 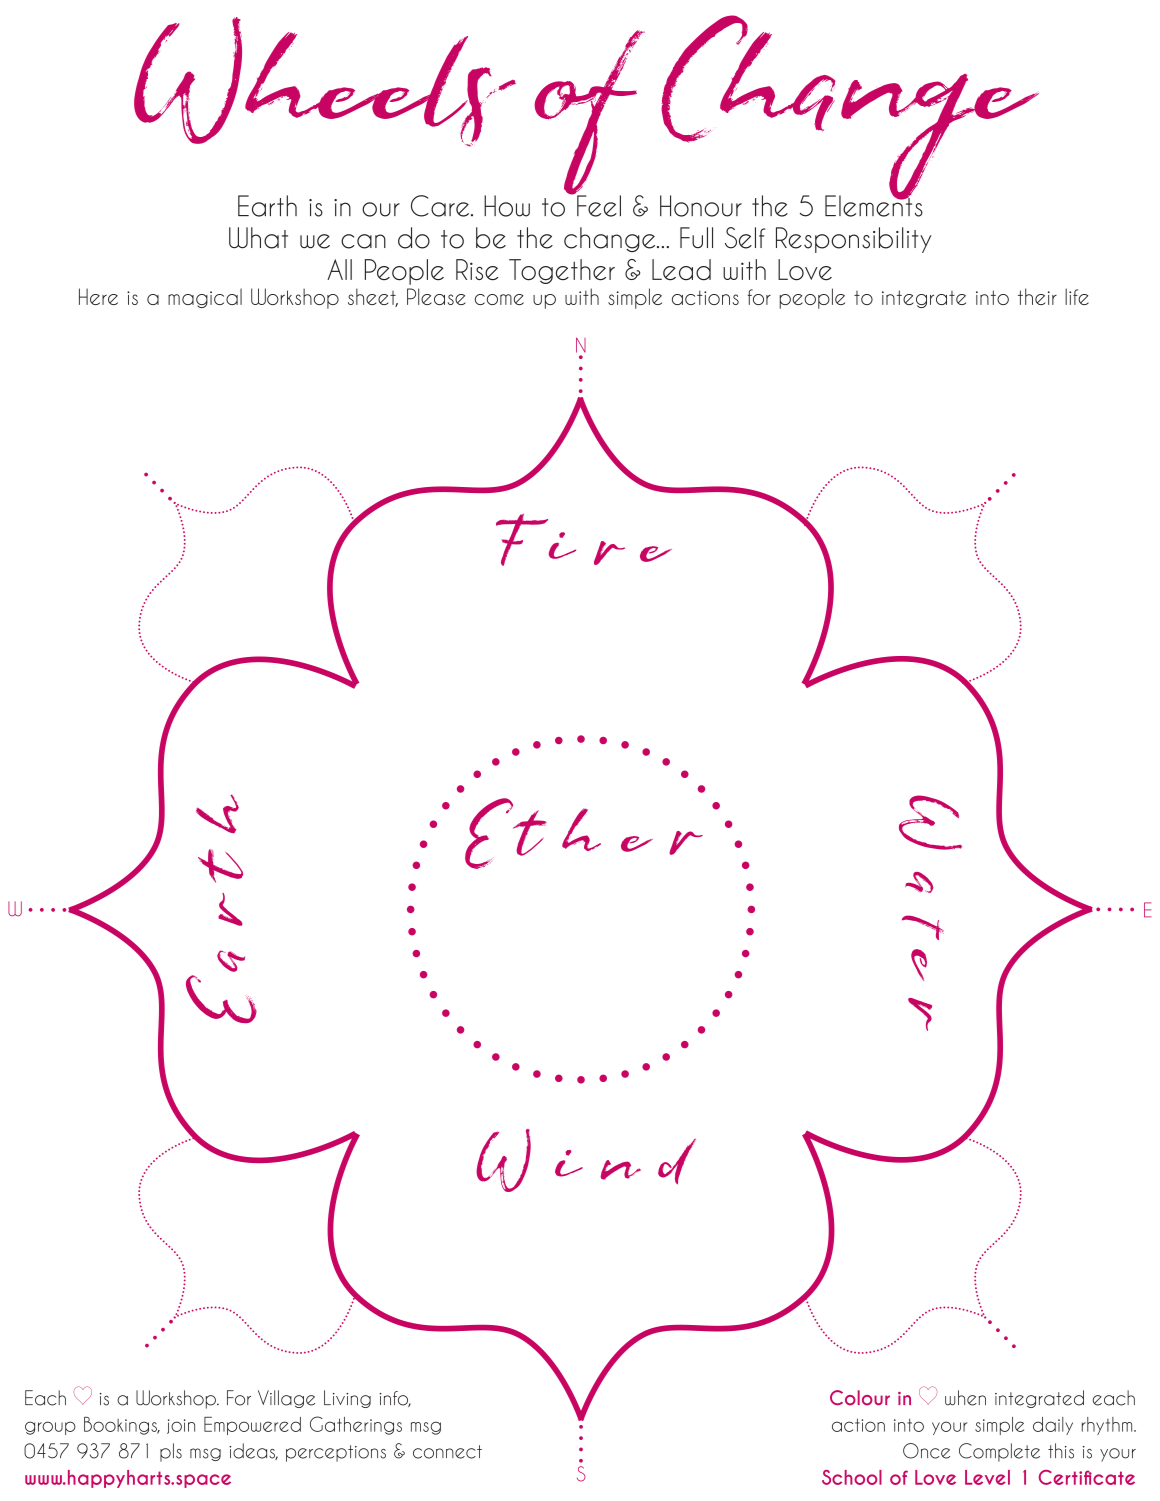 What do you see at coordinates (584, 540) in the document?
I see `Fire` at bounding box center [584, 540].
